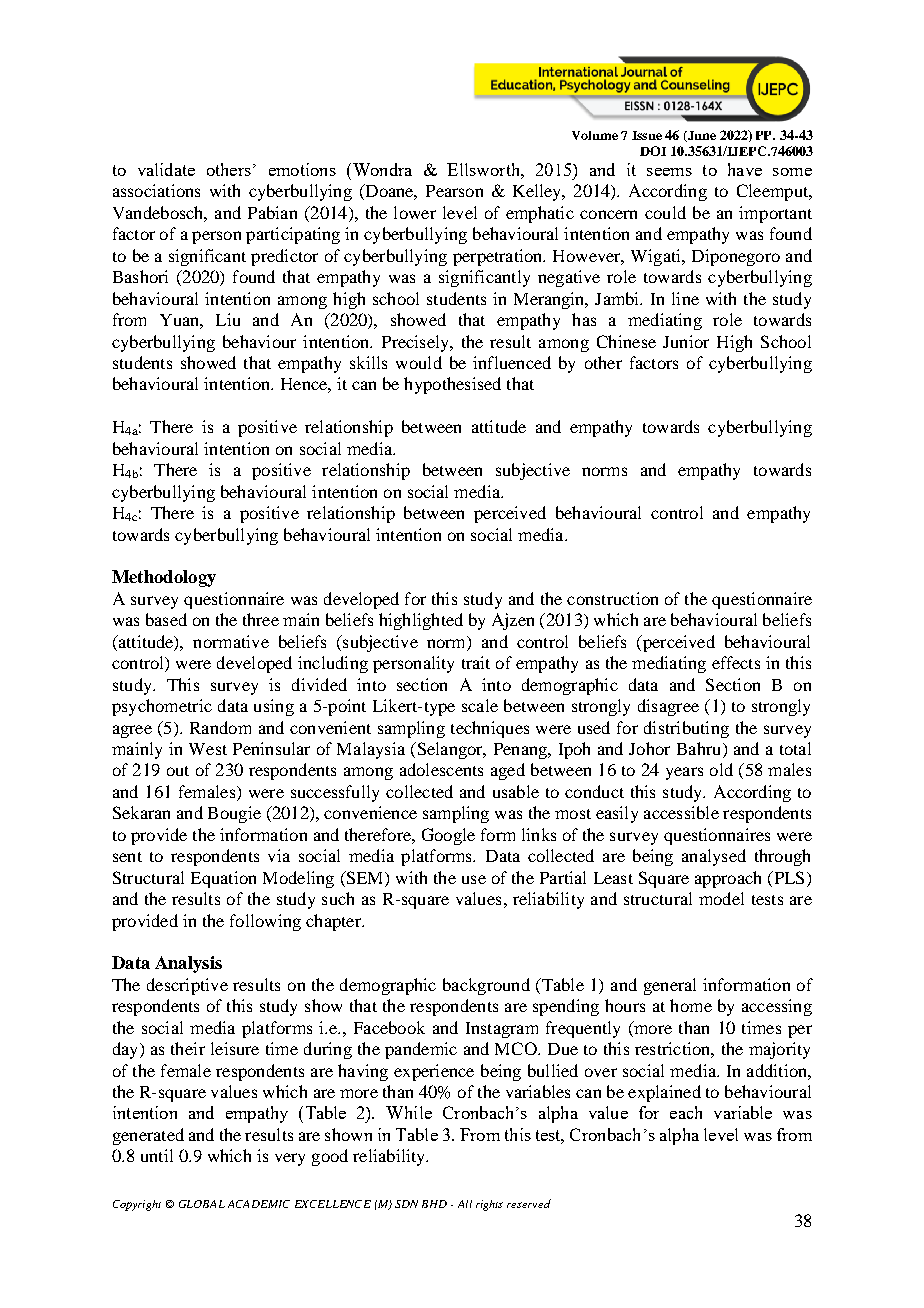 The width and height of the image is (924, 1308). Describe the element at coordinates (476, 662) in the image. I see `trait` at that location.
